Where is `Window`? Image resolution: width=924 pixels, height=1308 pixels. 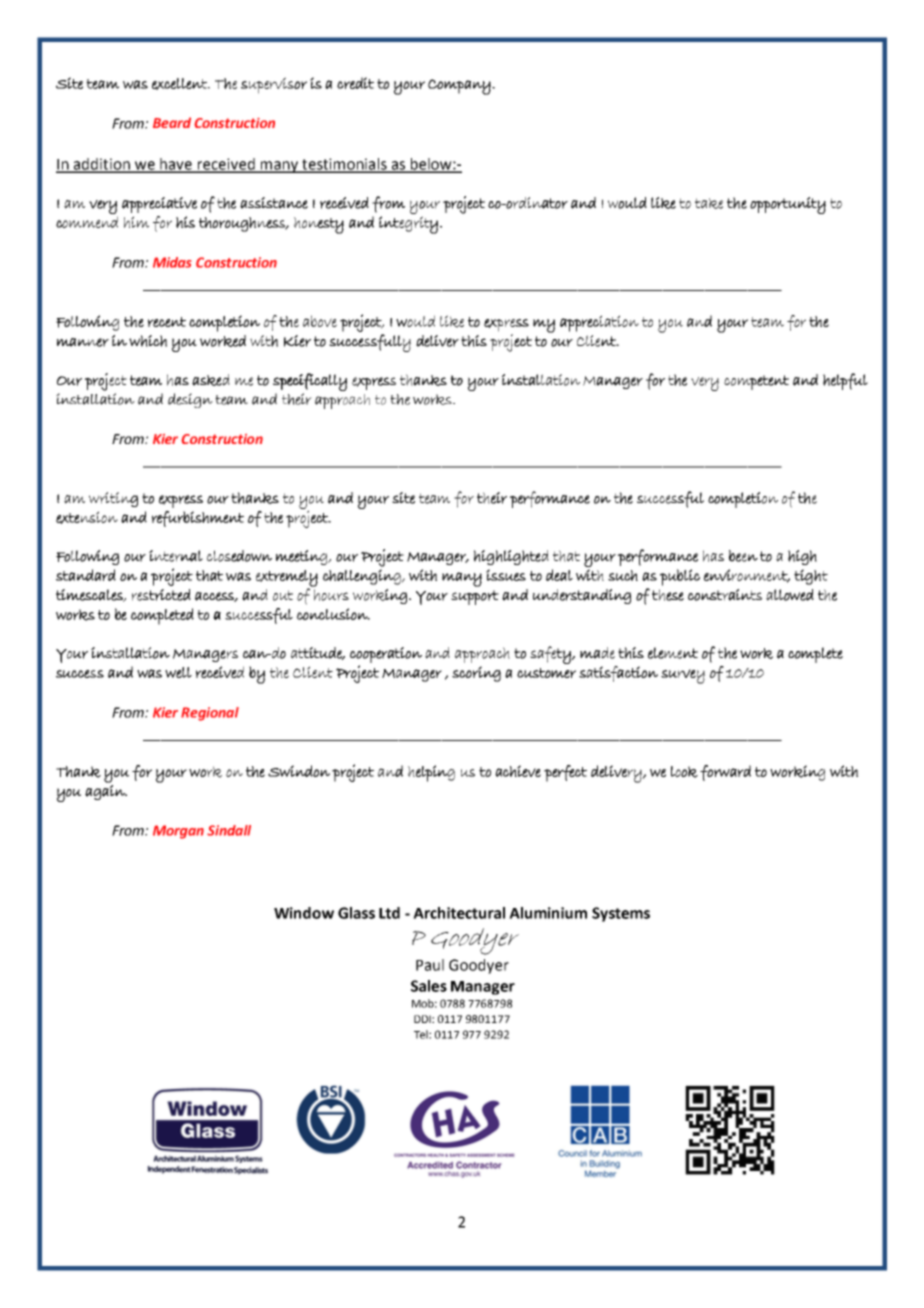 Window is located at coordinates (304, 913).
